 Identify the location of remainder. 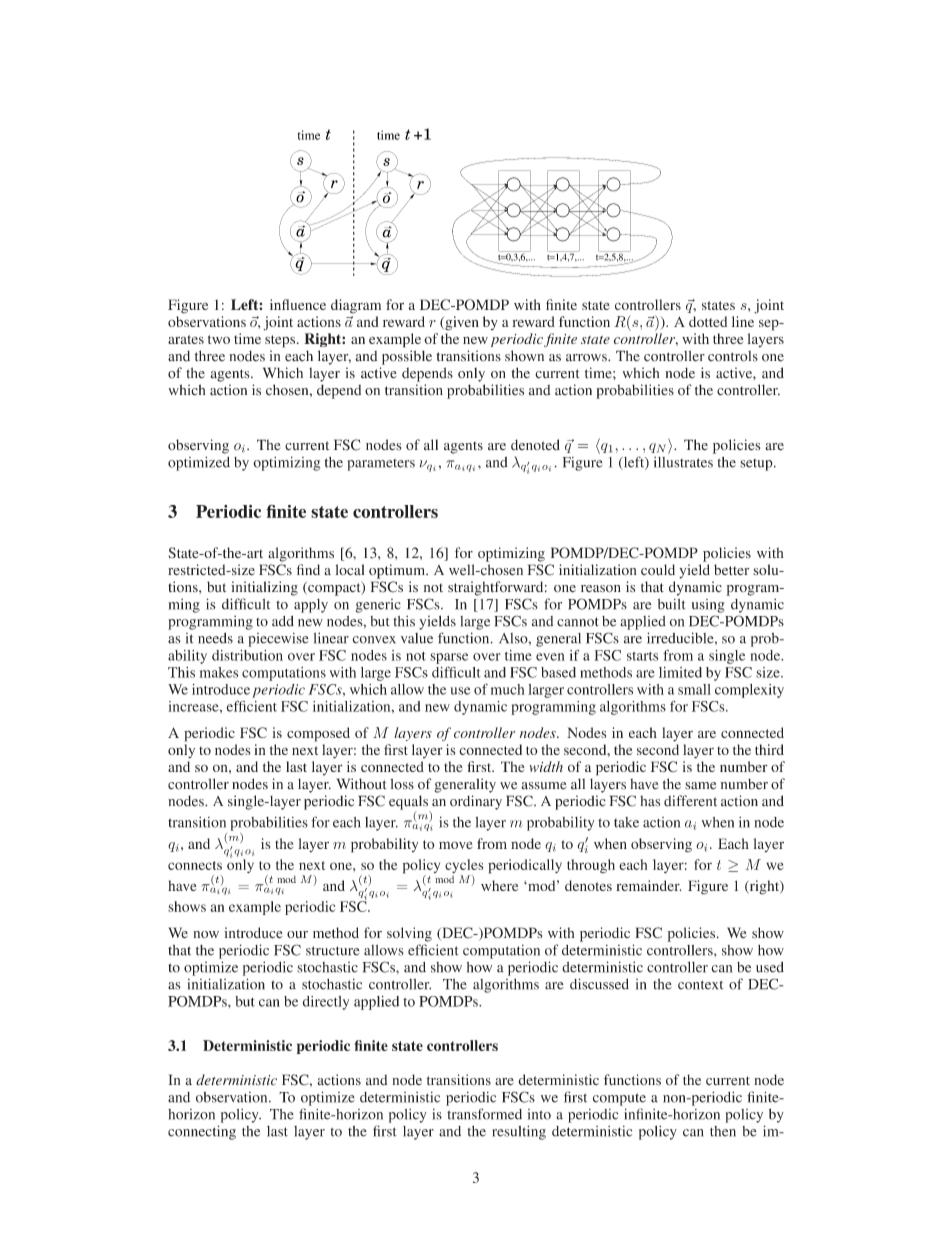
(648, 885).
